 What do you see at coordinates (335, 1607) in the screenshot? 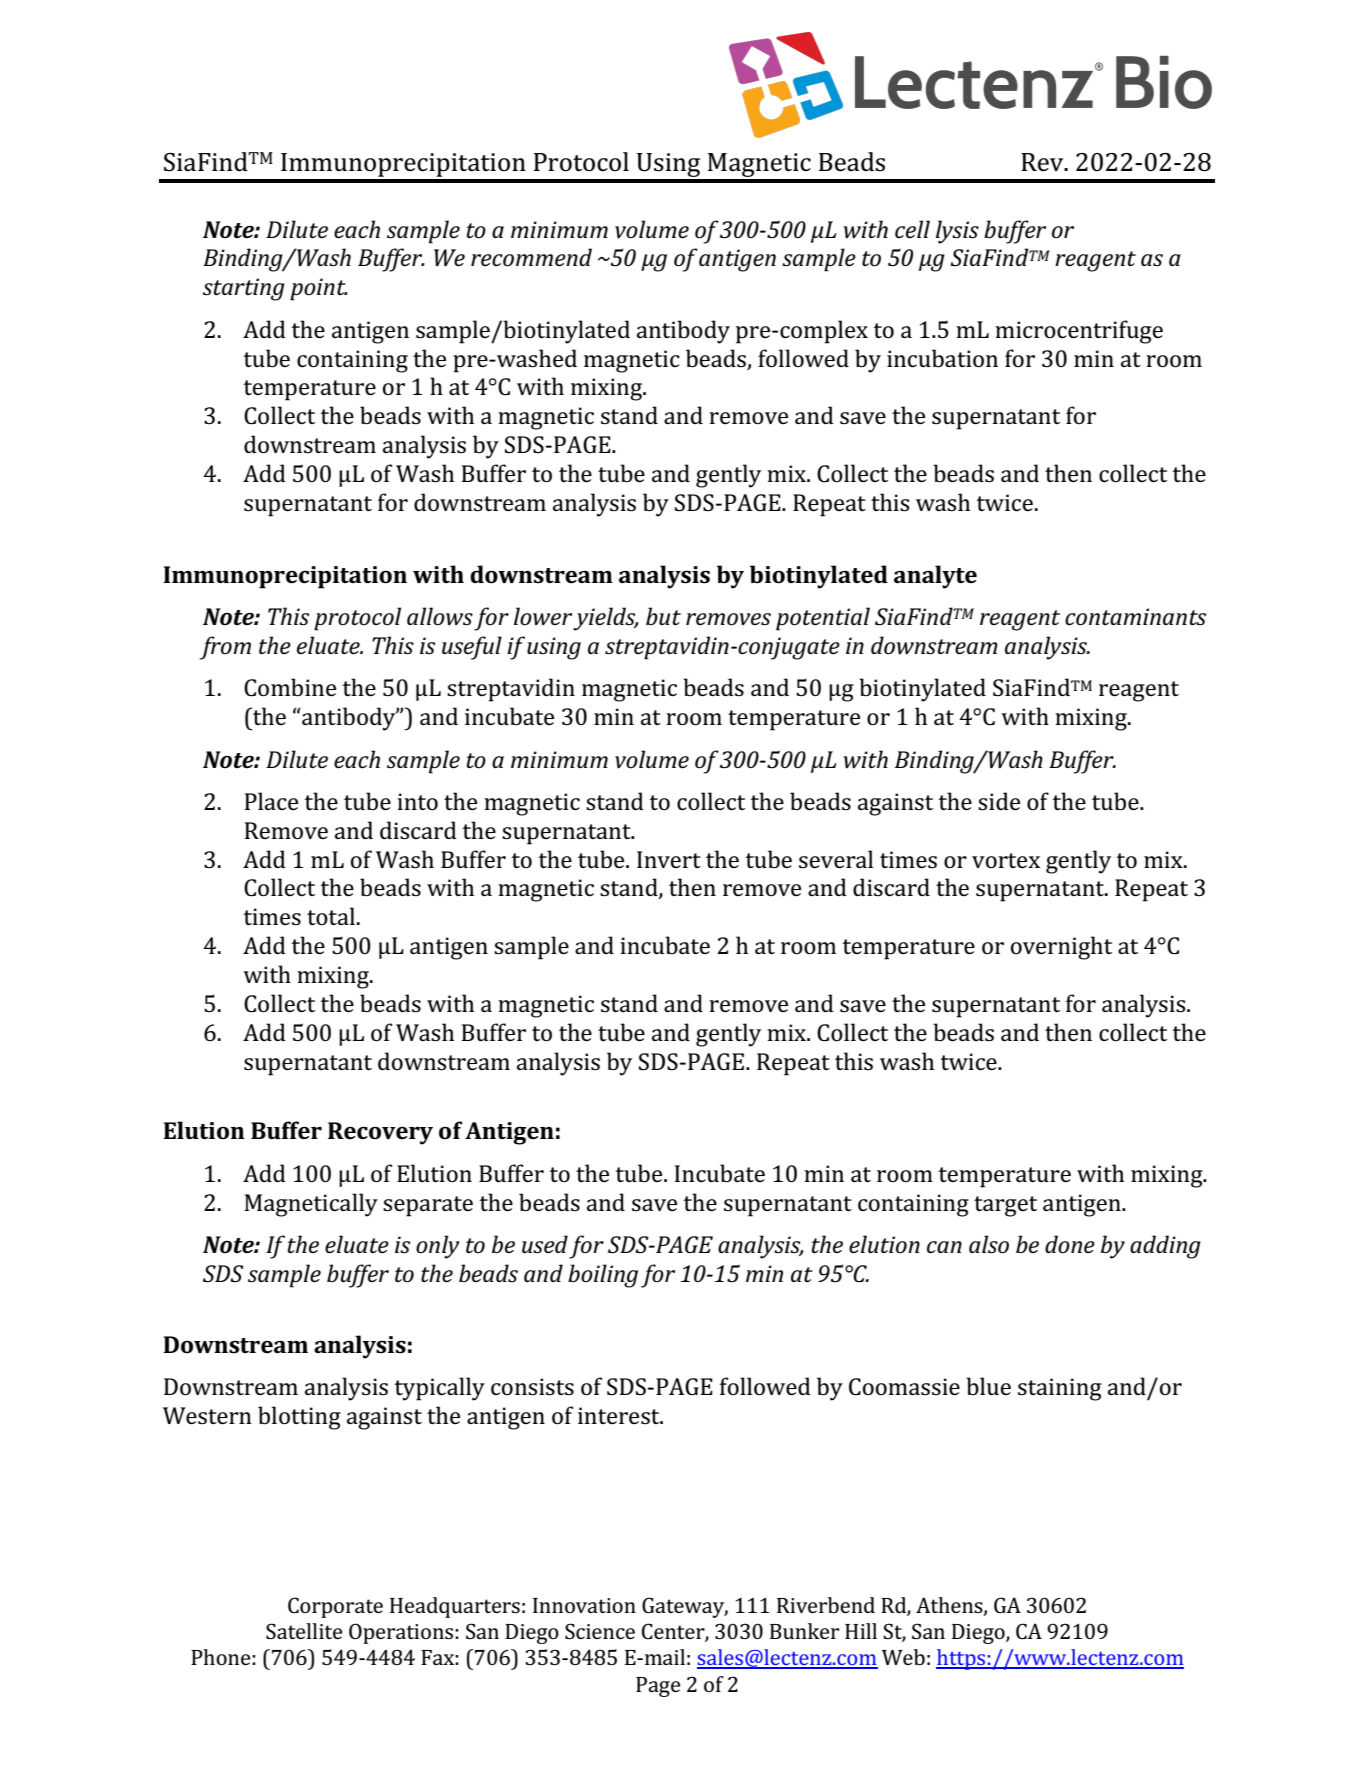
I see `Corporate` at bounding box center [335, 1607].
